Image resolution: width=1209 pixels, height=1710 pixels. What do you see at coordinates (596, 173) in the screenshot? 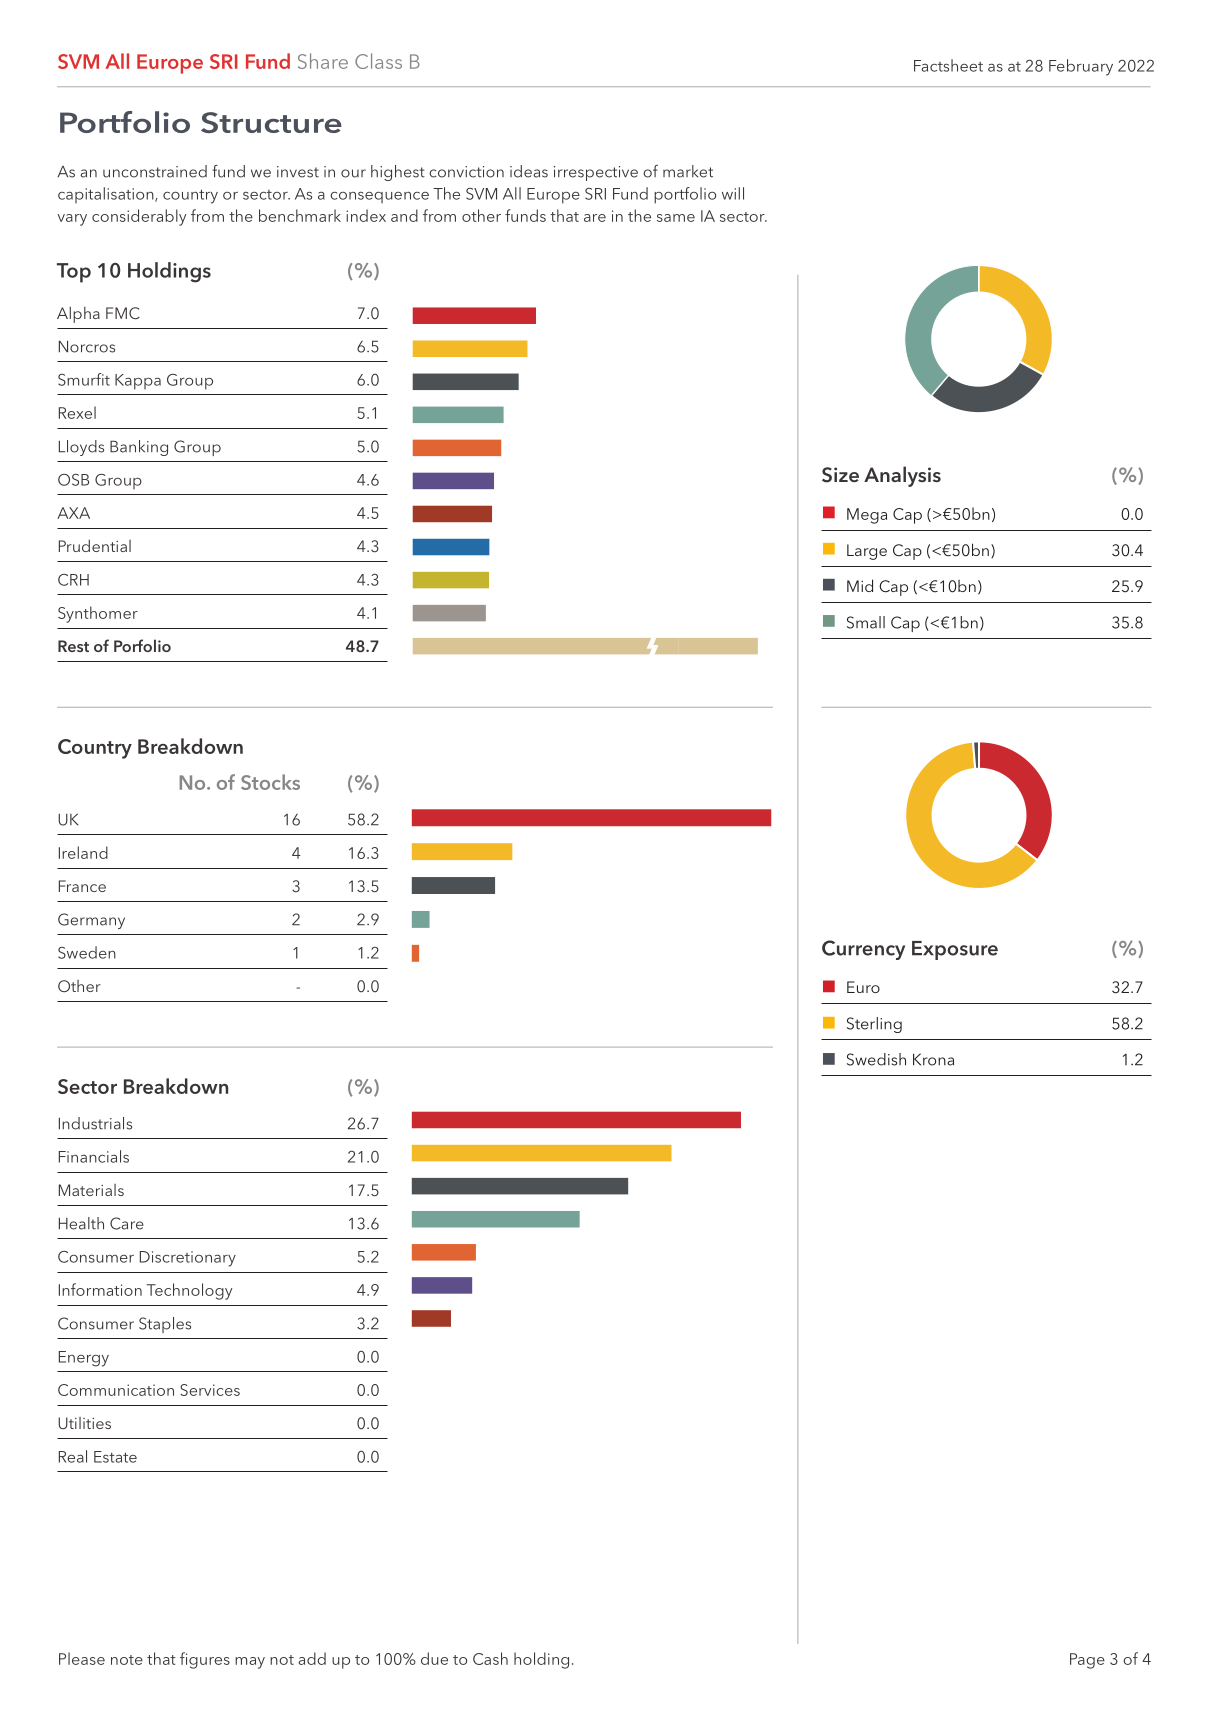
I see `irrespective` at bounding box center [596, 173].
